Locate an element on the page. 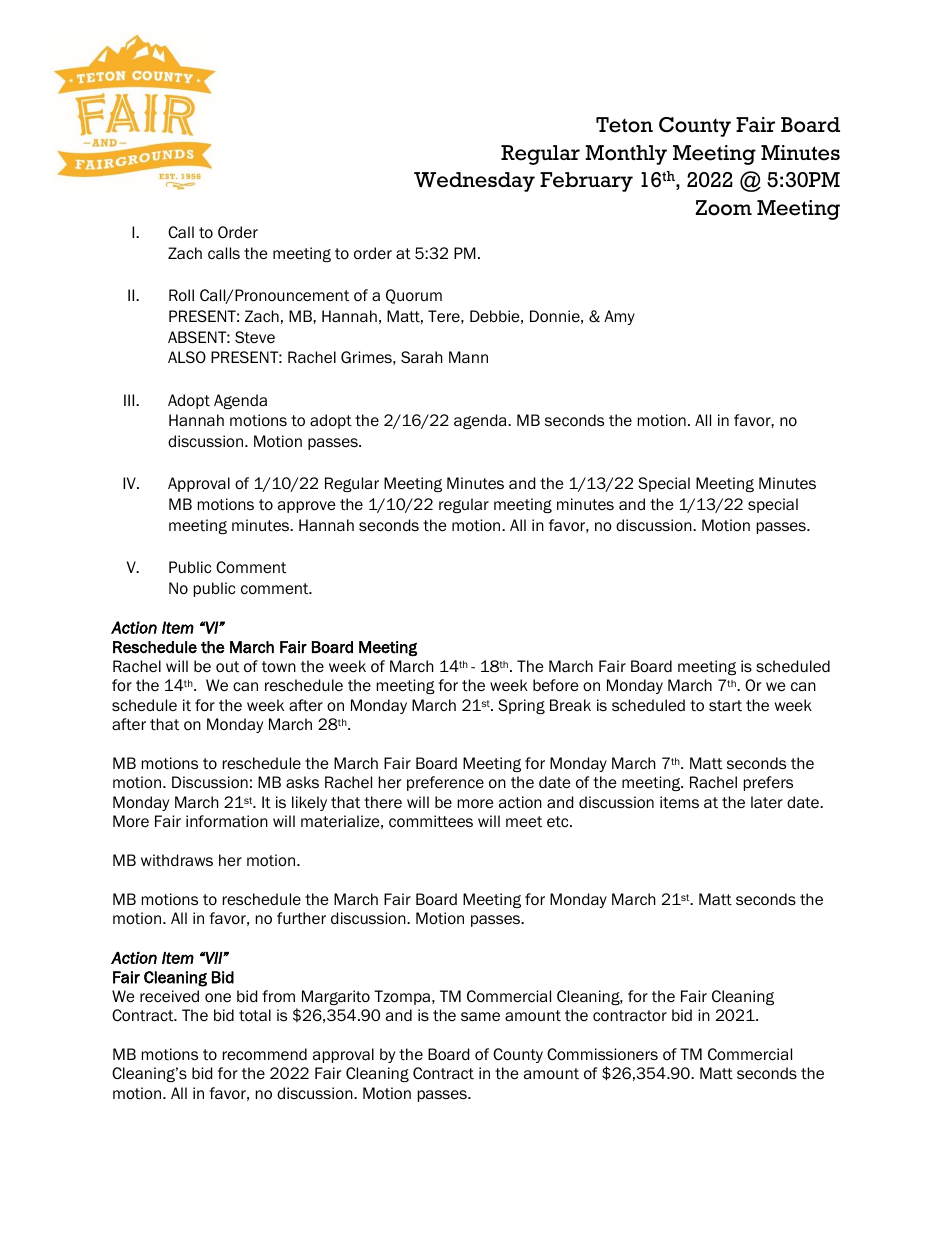  Wednesday is located at coordinates (474, 182).
